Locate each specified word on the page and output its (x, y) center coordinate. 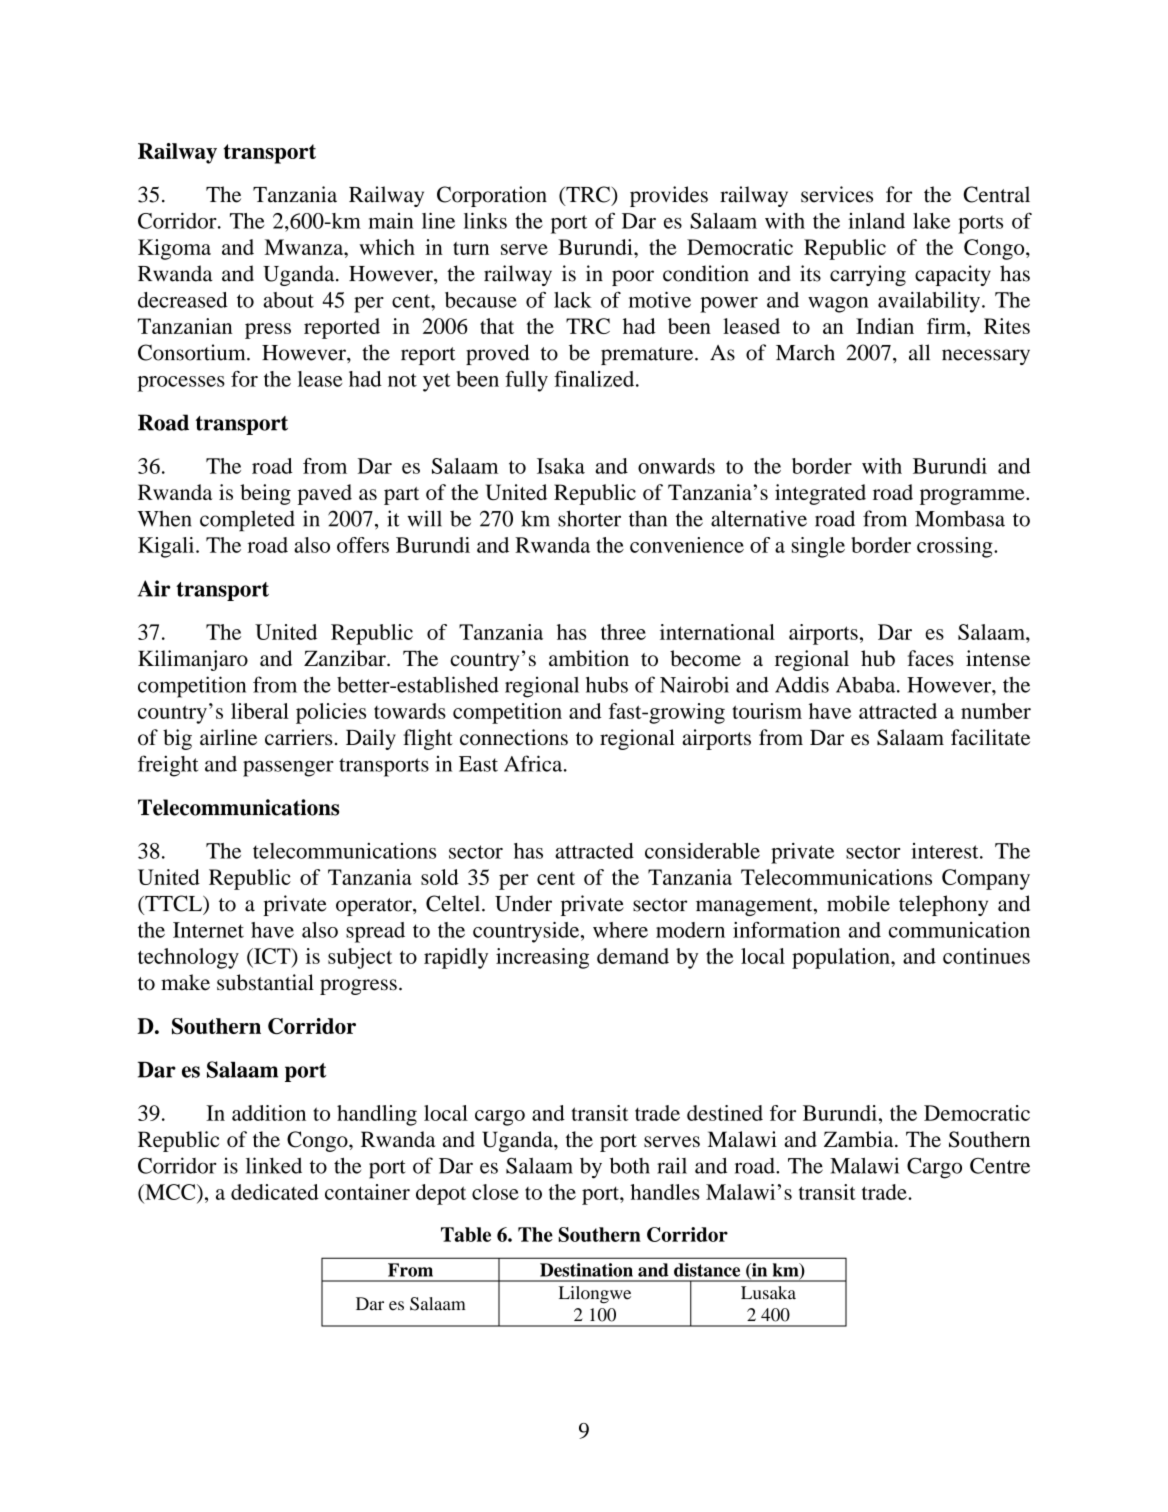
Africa (534, 763)
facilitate (990, 737)
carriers (298, 737)
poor (633, 278)
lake (931, 221)
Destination (586, 1270)
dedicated (275, 1192)
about (288, 300)
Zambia (860, 1139)
